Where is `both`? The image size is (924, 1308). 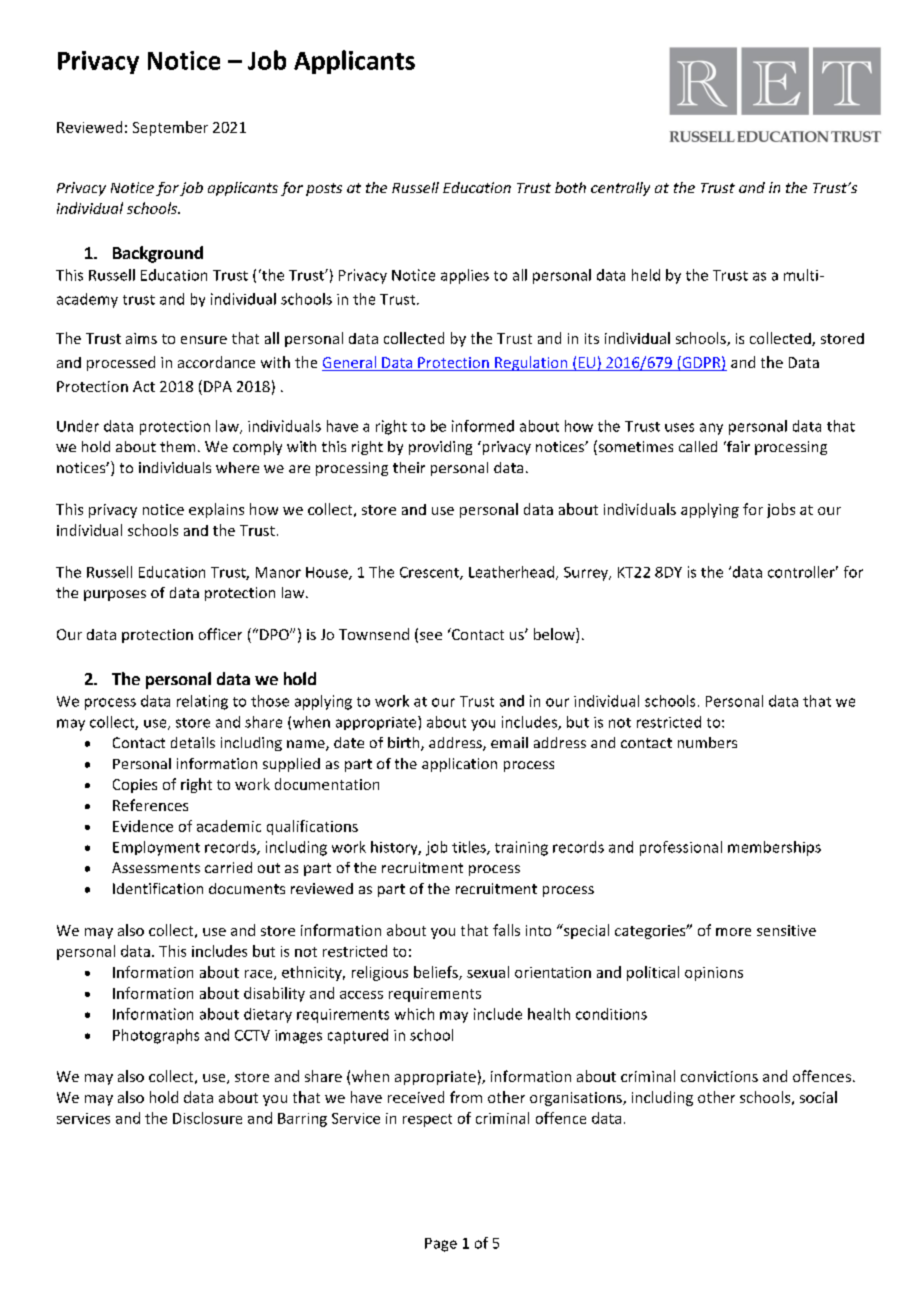 both is located at coordinates (570, 187).
